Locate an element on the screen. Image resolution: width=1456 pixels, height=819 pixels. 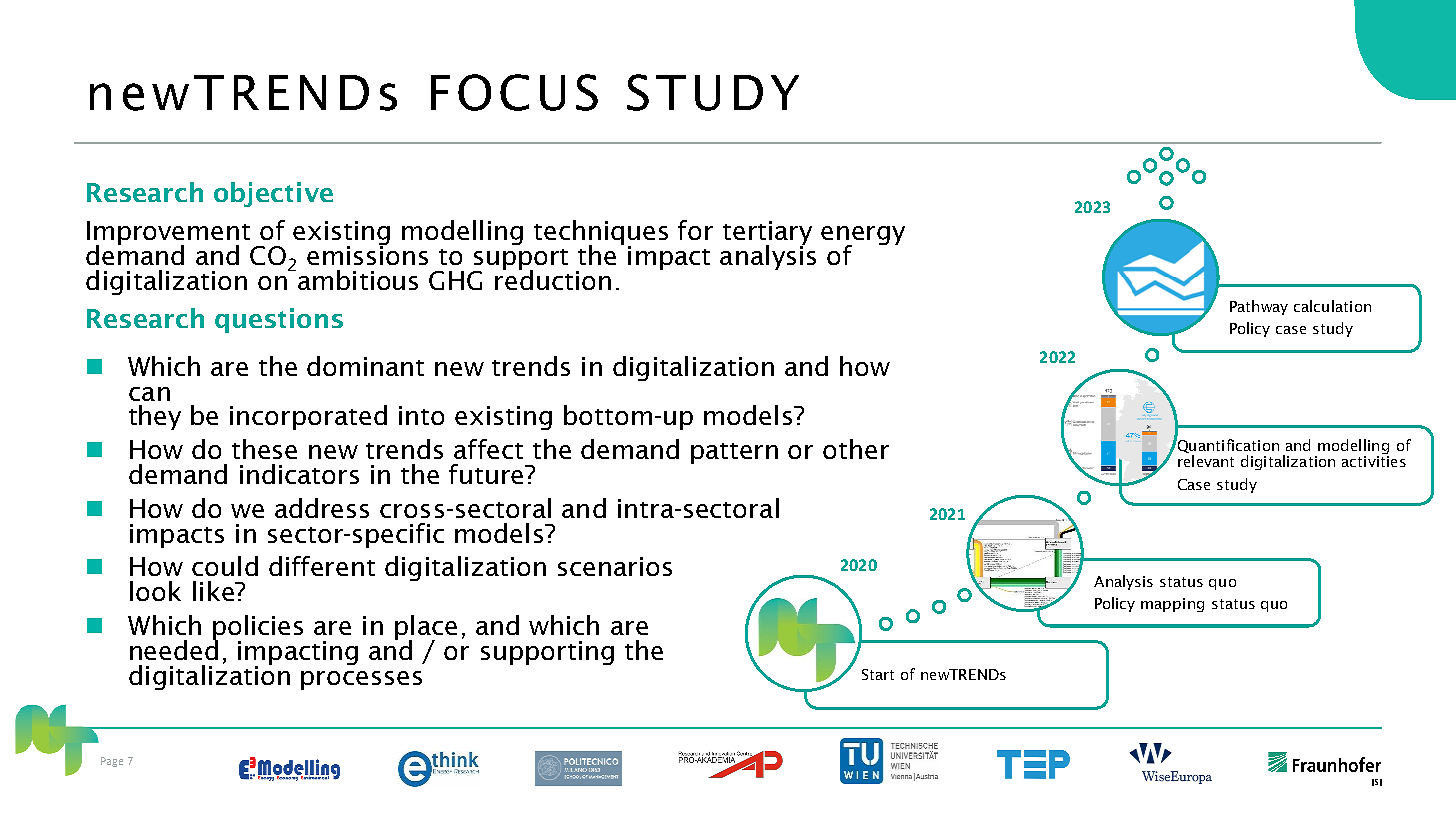
energy is located at coordinates (863, 237).
